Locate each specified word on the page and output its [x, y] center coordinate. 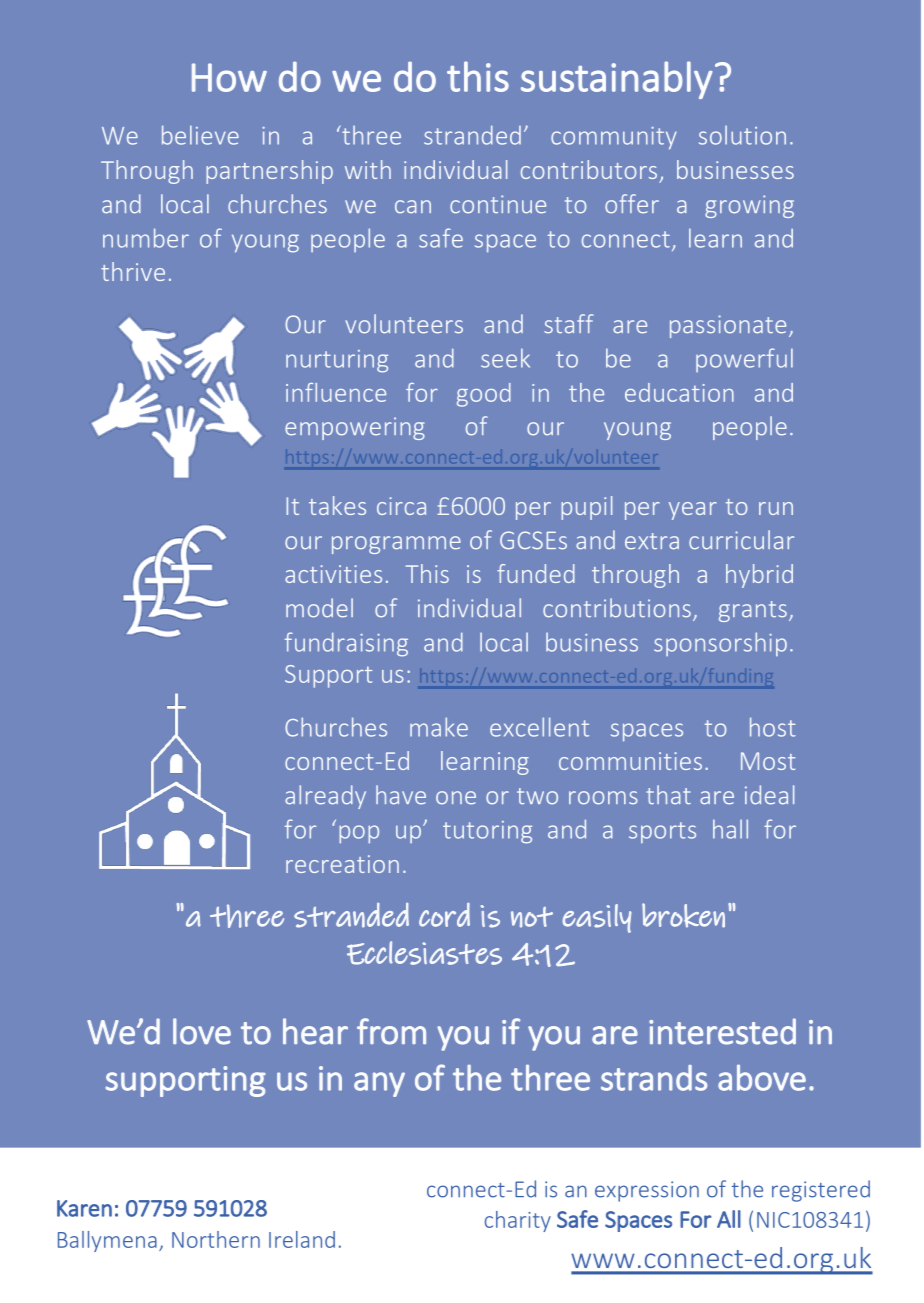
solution [742, 135]
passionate [728, 326]
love [202, 1031]
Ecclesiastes [424, 953]
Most [768, 761]
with [368, 169]
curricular [741, 540]
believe [200, 135]
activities [333, 574]
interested [722, 1031]
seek [505, 358]
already [325, 797]
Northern [216, 1239]
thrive [133, 271]
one [456, 798]
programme [396, 545]
